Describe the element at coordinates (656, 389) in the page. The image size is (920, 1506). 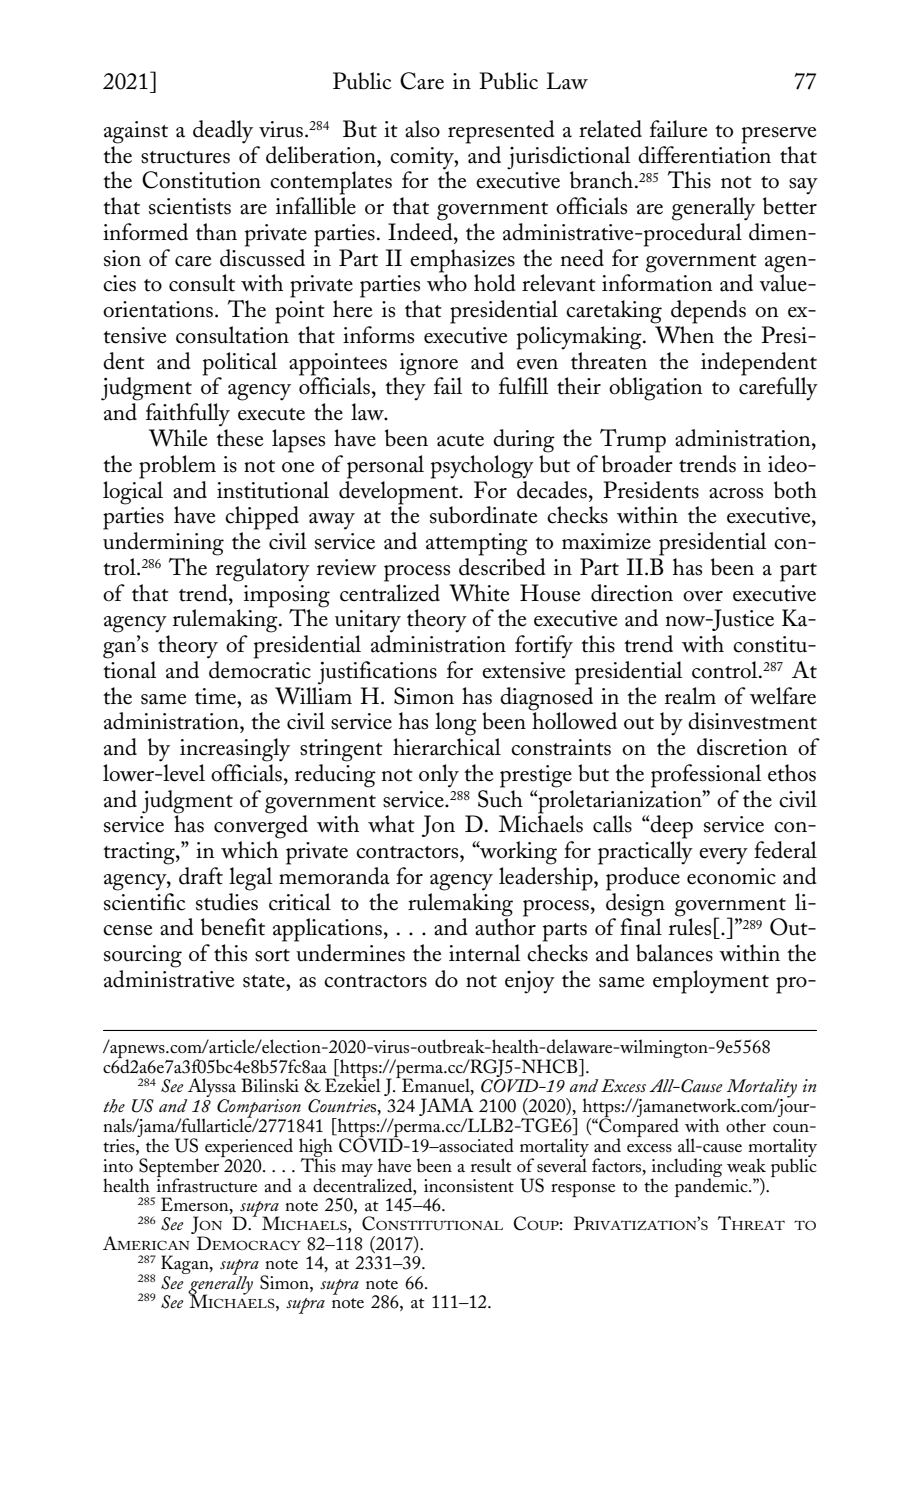
I see `obligation` at that location.
